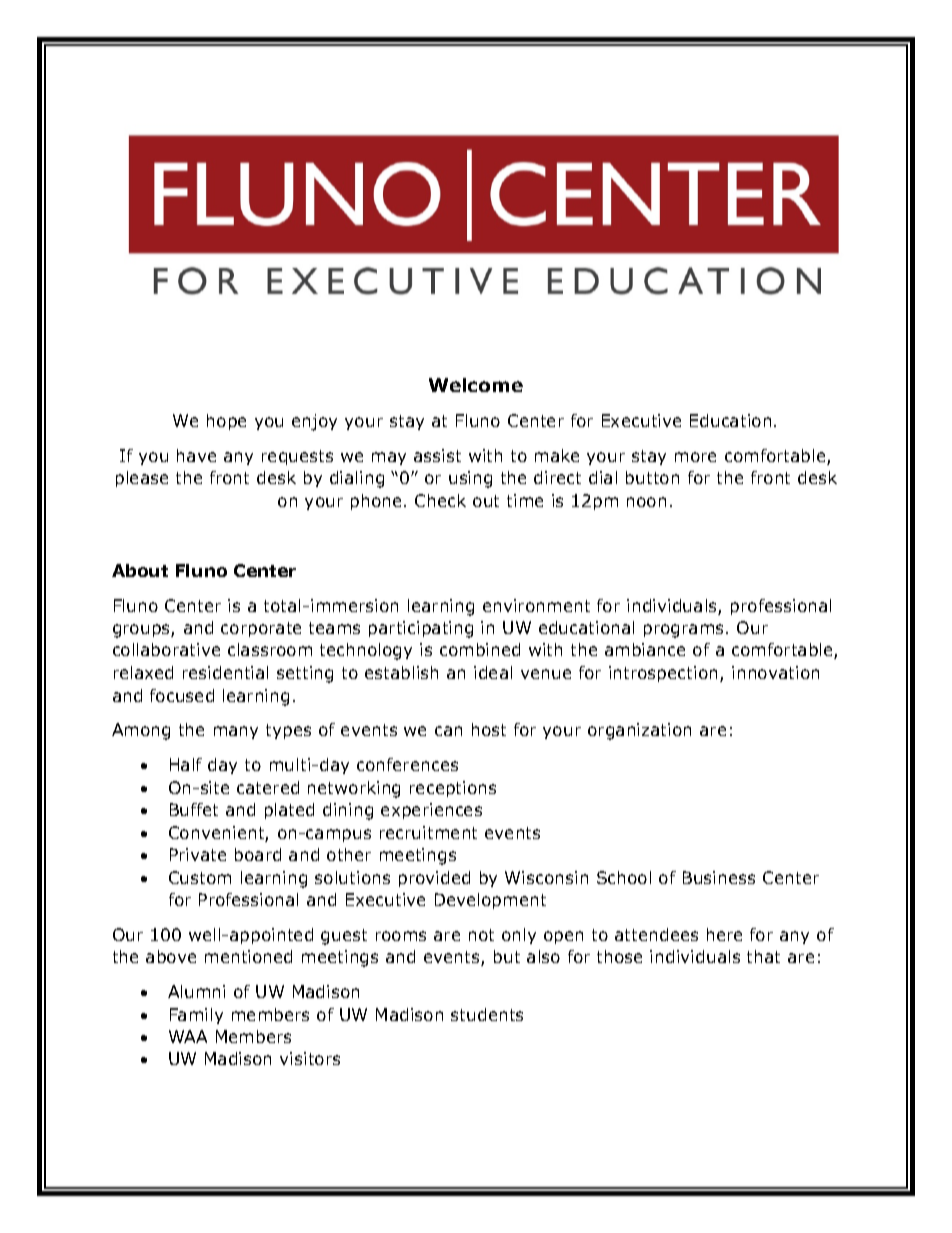 The width and height of the page is (952, 1233). What do you see at coordinates (226, 422) in the page?
I see `hope` at bounding box center [226, 422].
